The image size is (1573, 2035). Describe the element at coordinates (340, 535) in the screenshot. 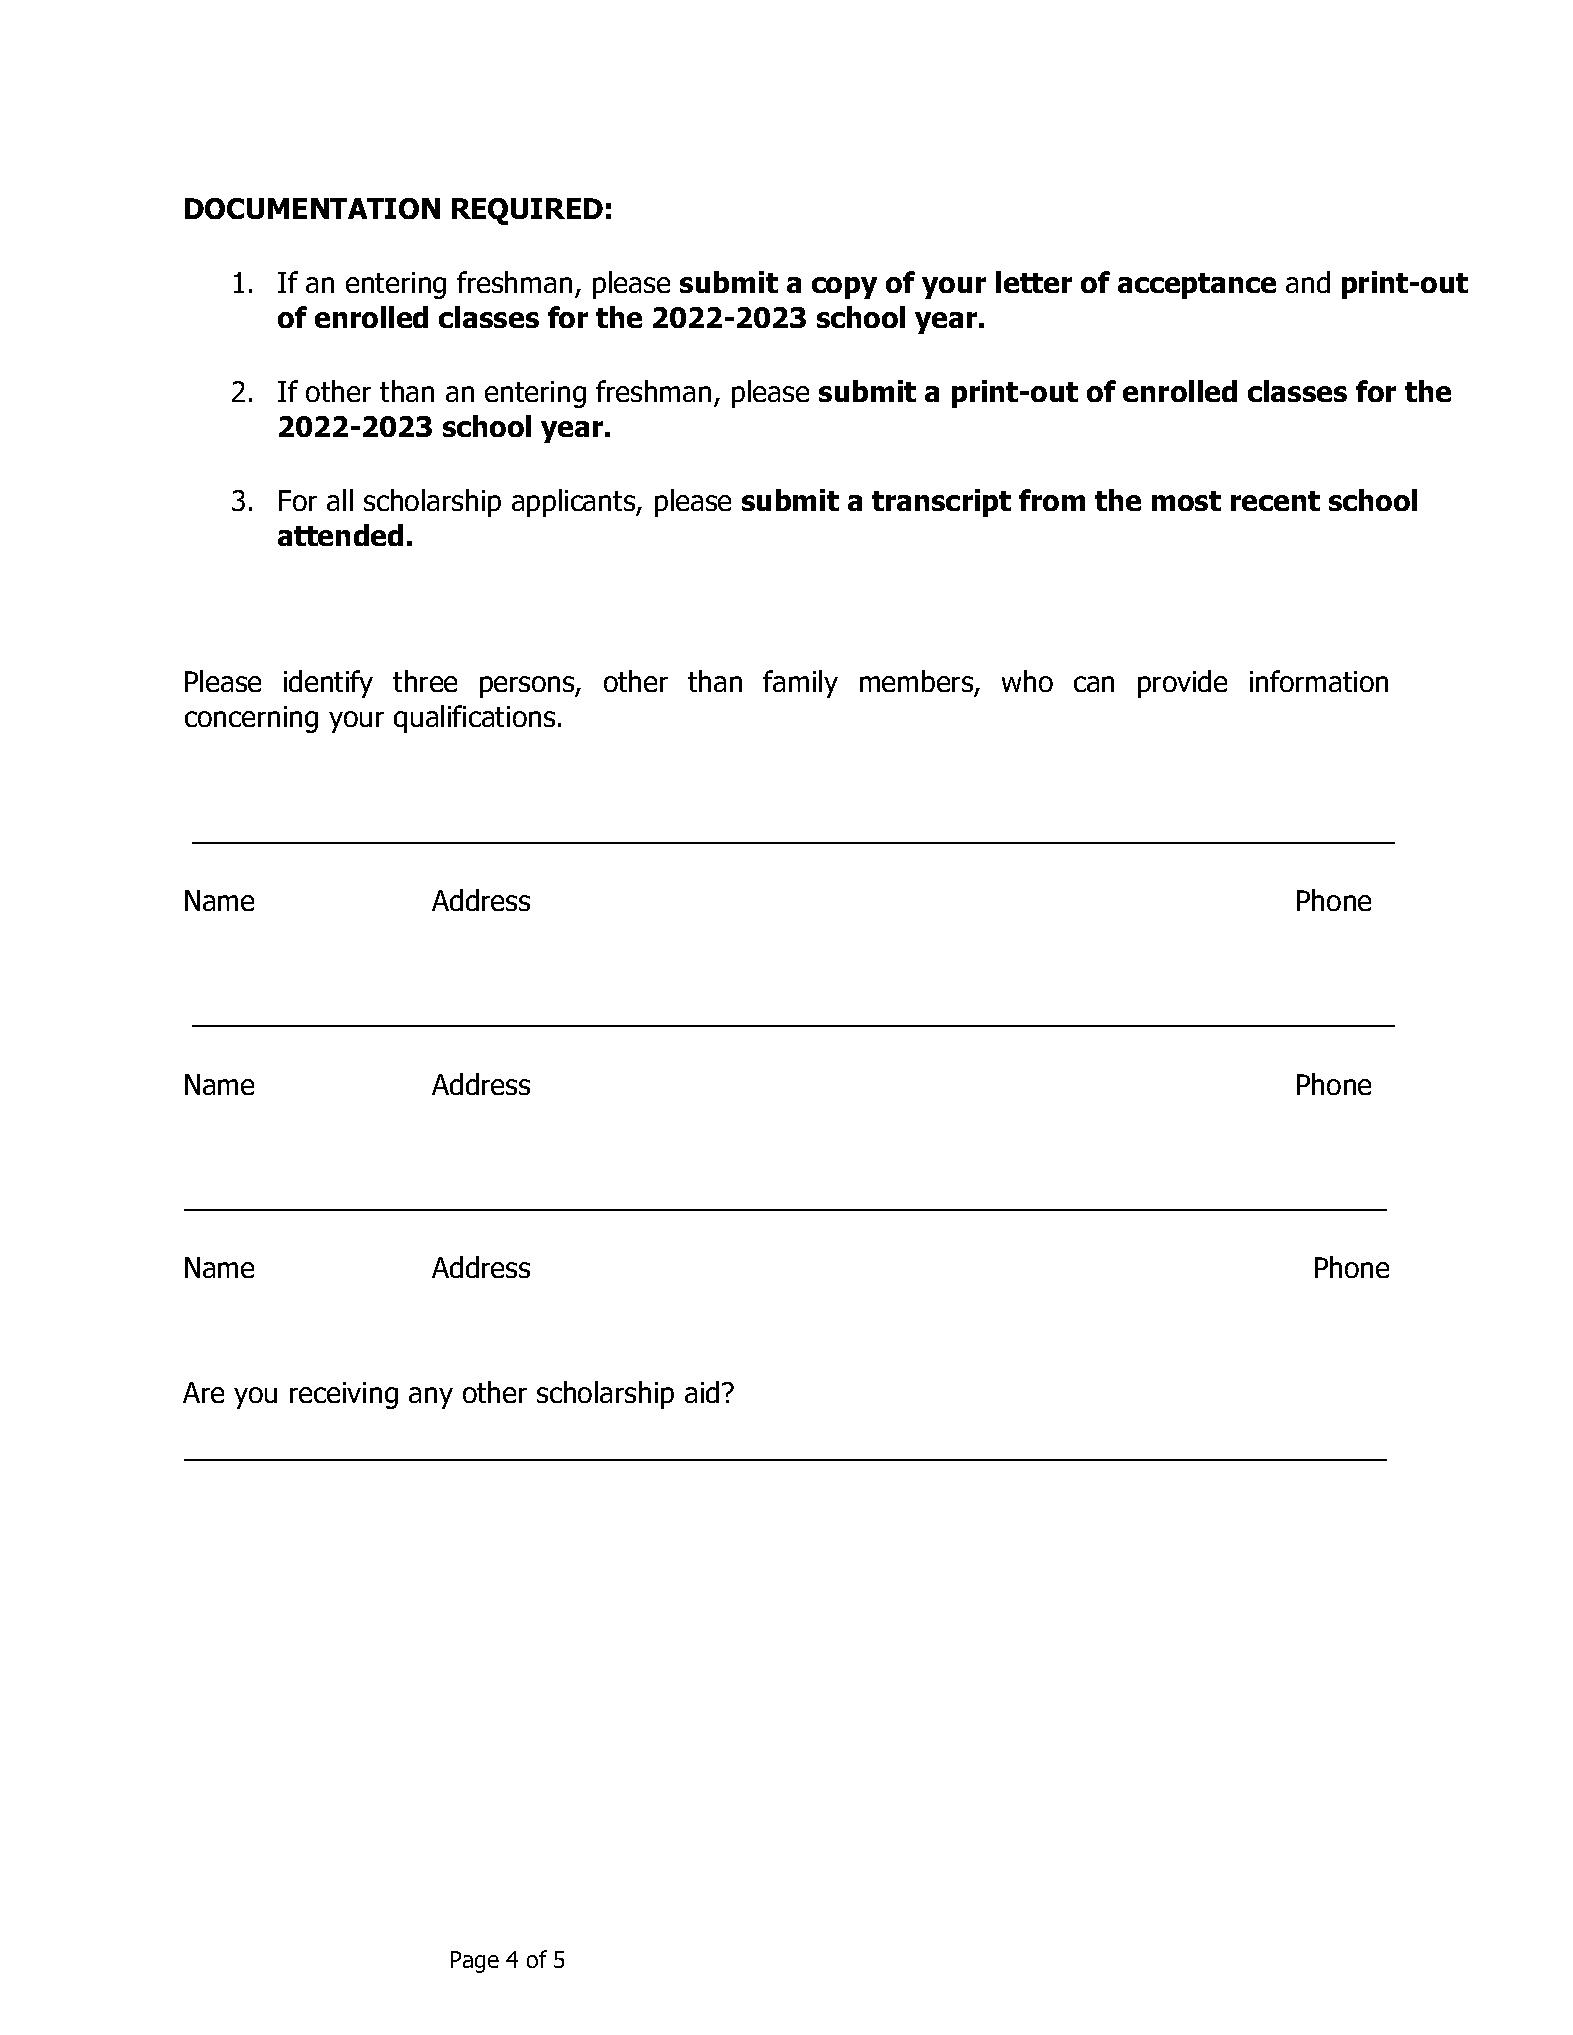

I see `attended` at that location.
